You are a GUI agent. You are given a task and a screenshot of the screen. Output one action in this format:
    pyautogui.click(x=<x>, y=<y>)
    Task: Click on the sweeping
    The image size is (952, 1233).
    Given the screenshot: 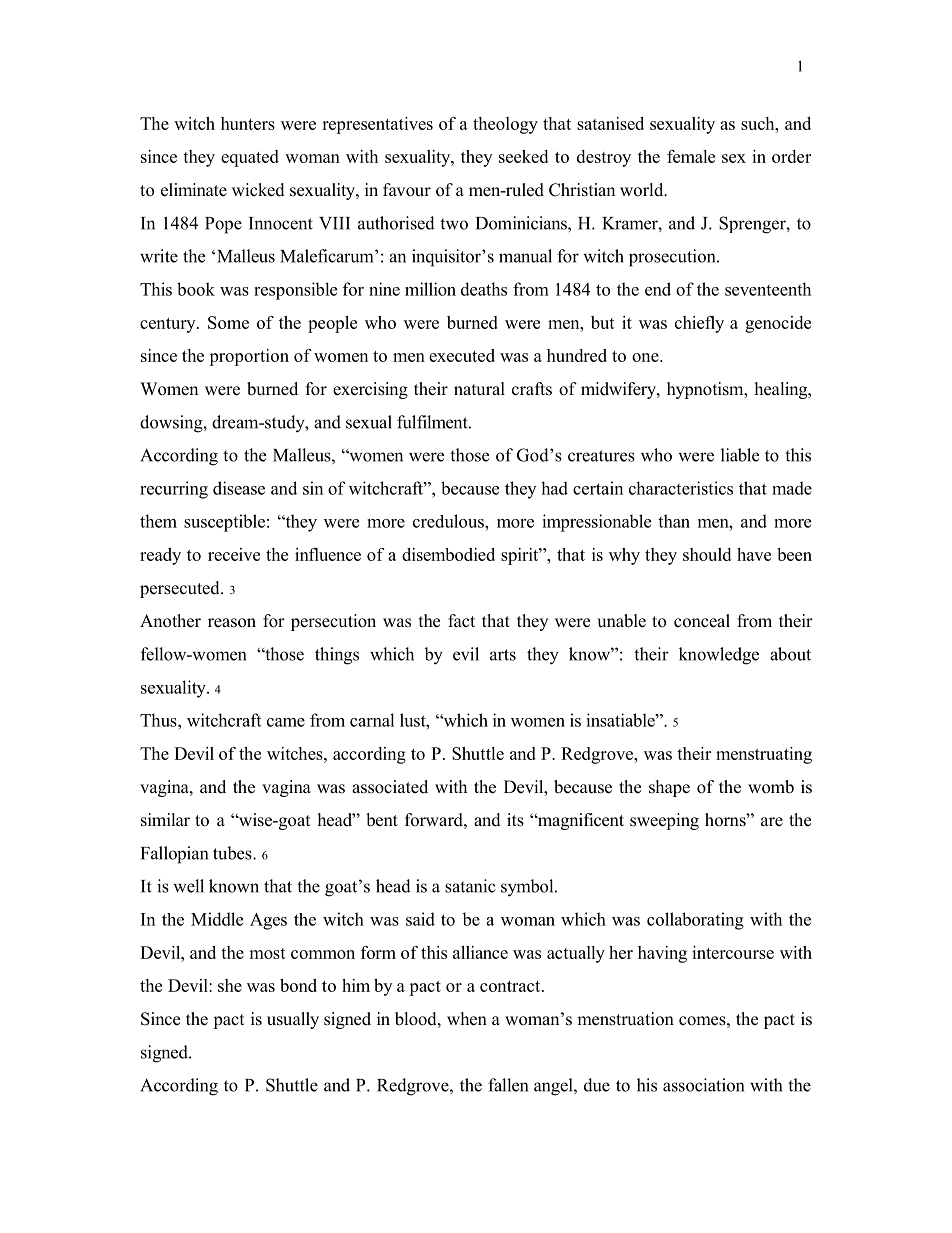 What is the action you would take?
    pyautogui.click(x=664, y=821)
